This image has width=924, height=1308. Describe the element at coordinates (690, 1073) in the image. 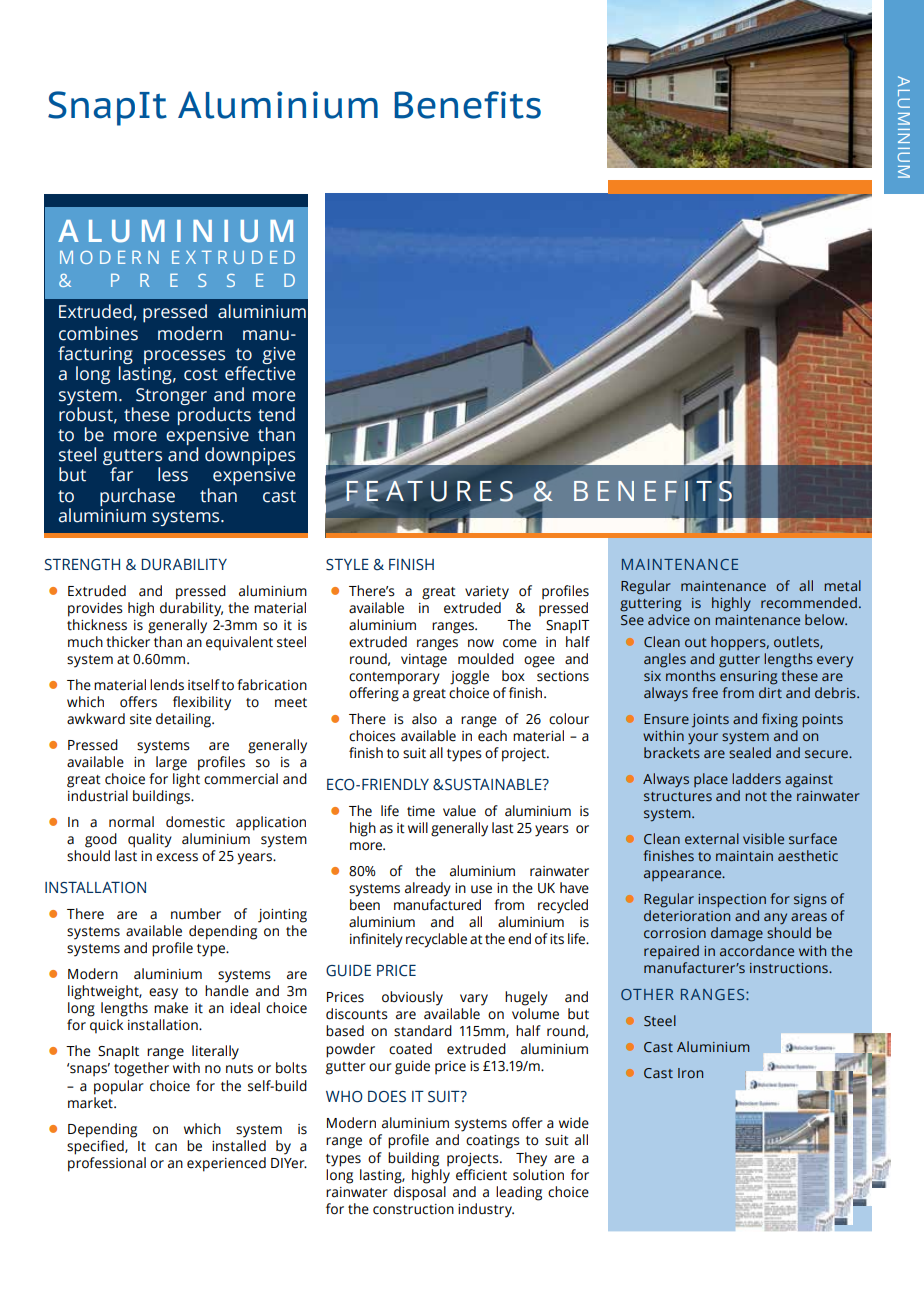

I see `Iron` at that location.
